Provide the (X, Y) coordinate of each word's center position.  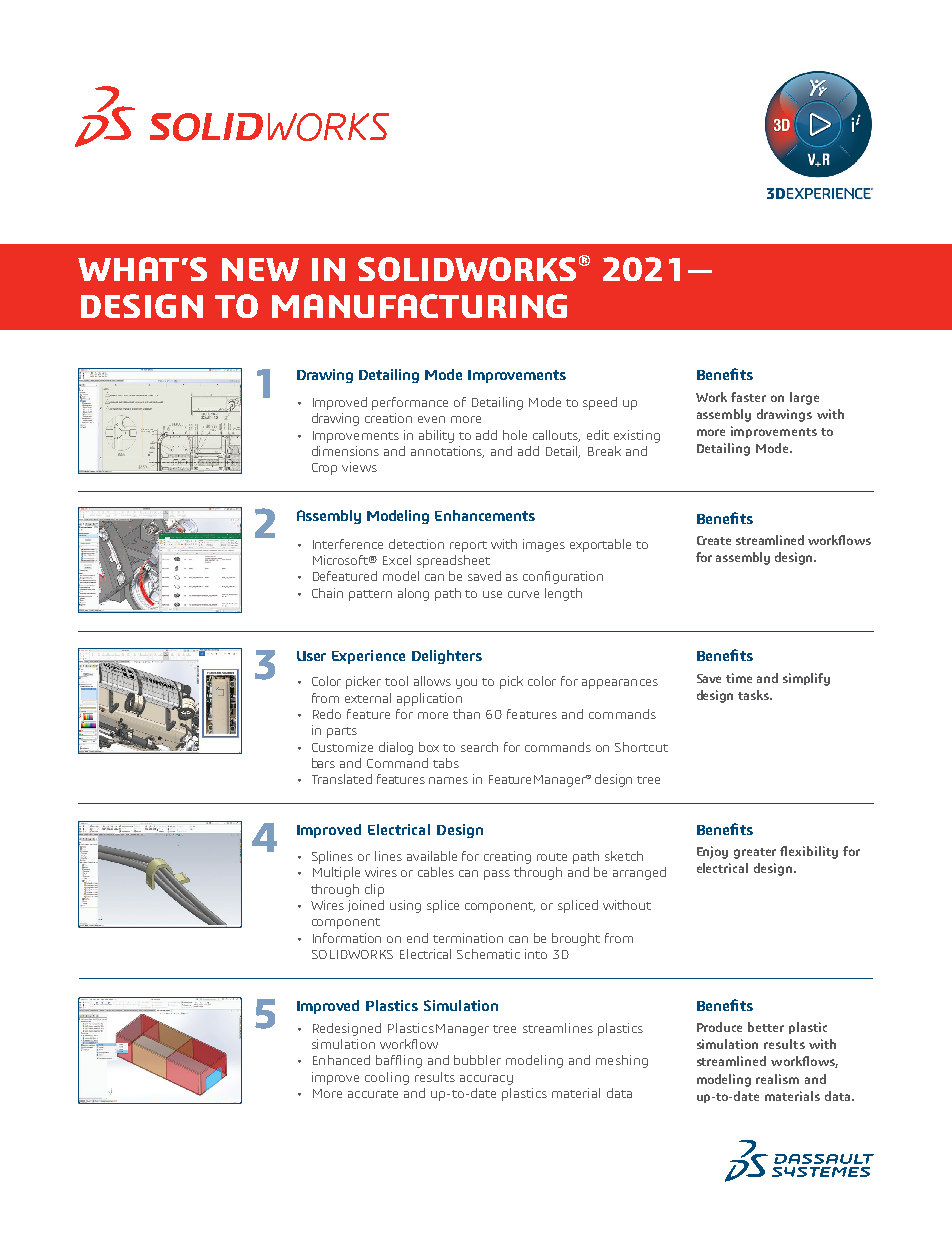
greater (755, 853)
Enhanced (341, 1060)
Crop (324, 469)
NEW (260, 269)
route (552, 857)
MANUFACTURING (419, 306)
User (311, 656)
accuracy (486, 1080)
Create (714, 540)
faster (748, 397)
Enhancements (485, 515)
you (466, 684)
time (739, 678)
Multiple (336, 873)
